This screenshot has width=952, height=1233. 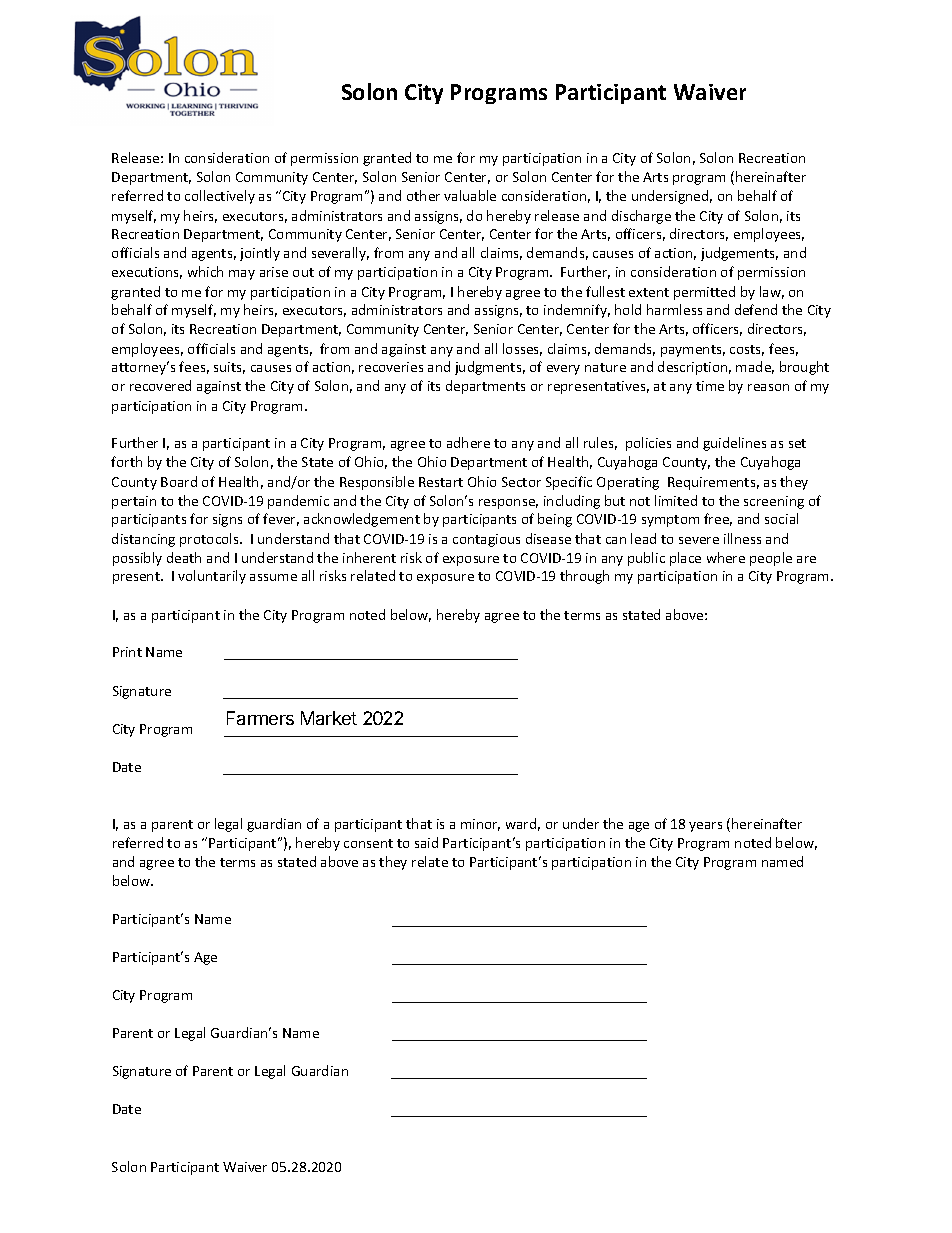 What do you see at coordinates (368, 843) in the screenshot?
I see `consent` at bounding box center [368, 843].
